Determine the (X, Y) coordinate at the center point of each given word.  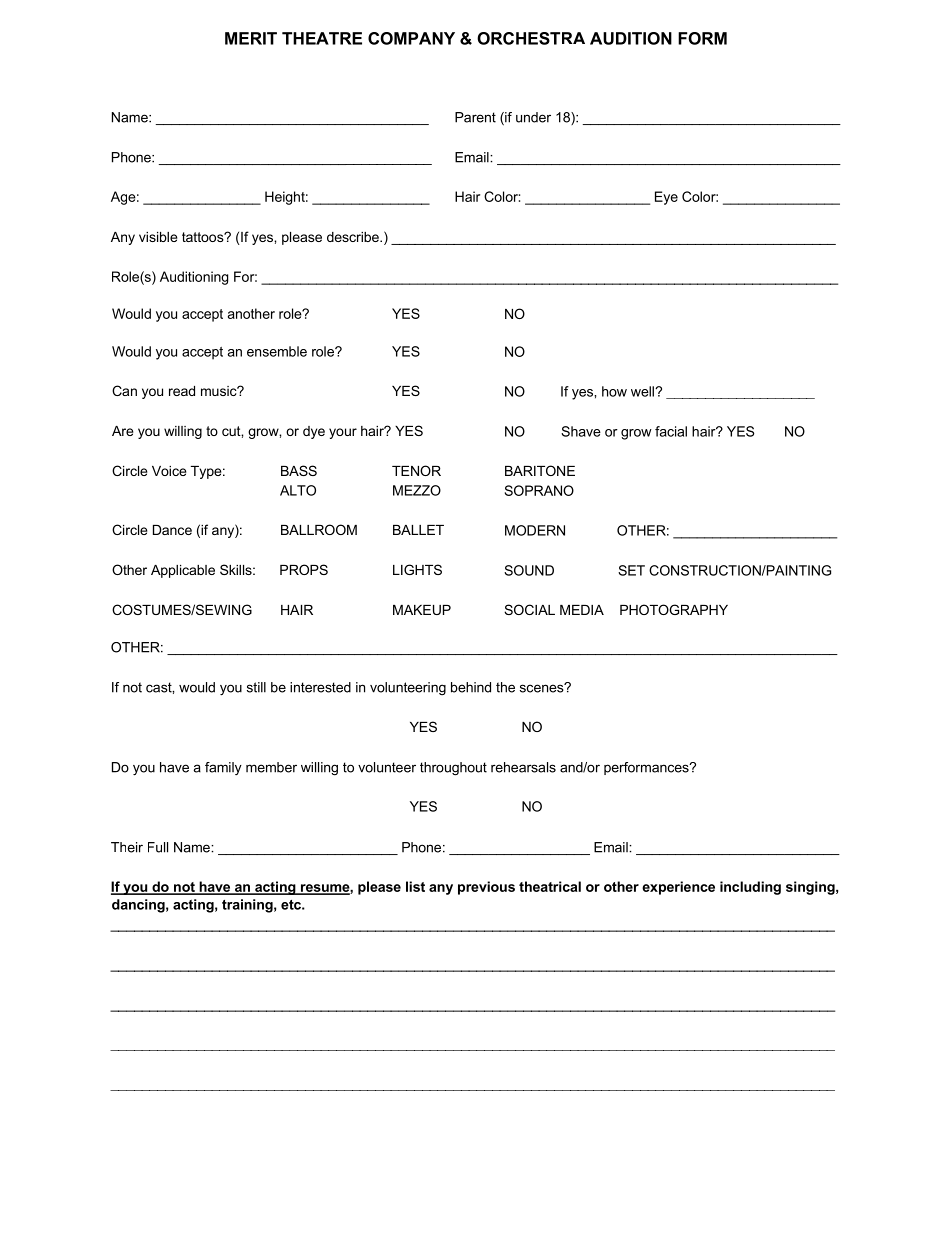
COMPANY (411, 38)
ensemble (277, 351)
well (643, 391)
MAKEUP (422, 610)
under (533, 117)
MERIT (251, 38)
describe (354, 237)
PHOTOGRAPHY (674, 609)
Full (158, 847)
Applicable (183, 571)
